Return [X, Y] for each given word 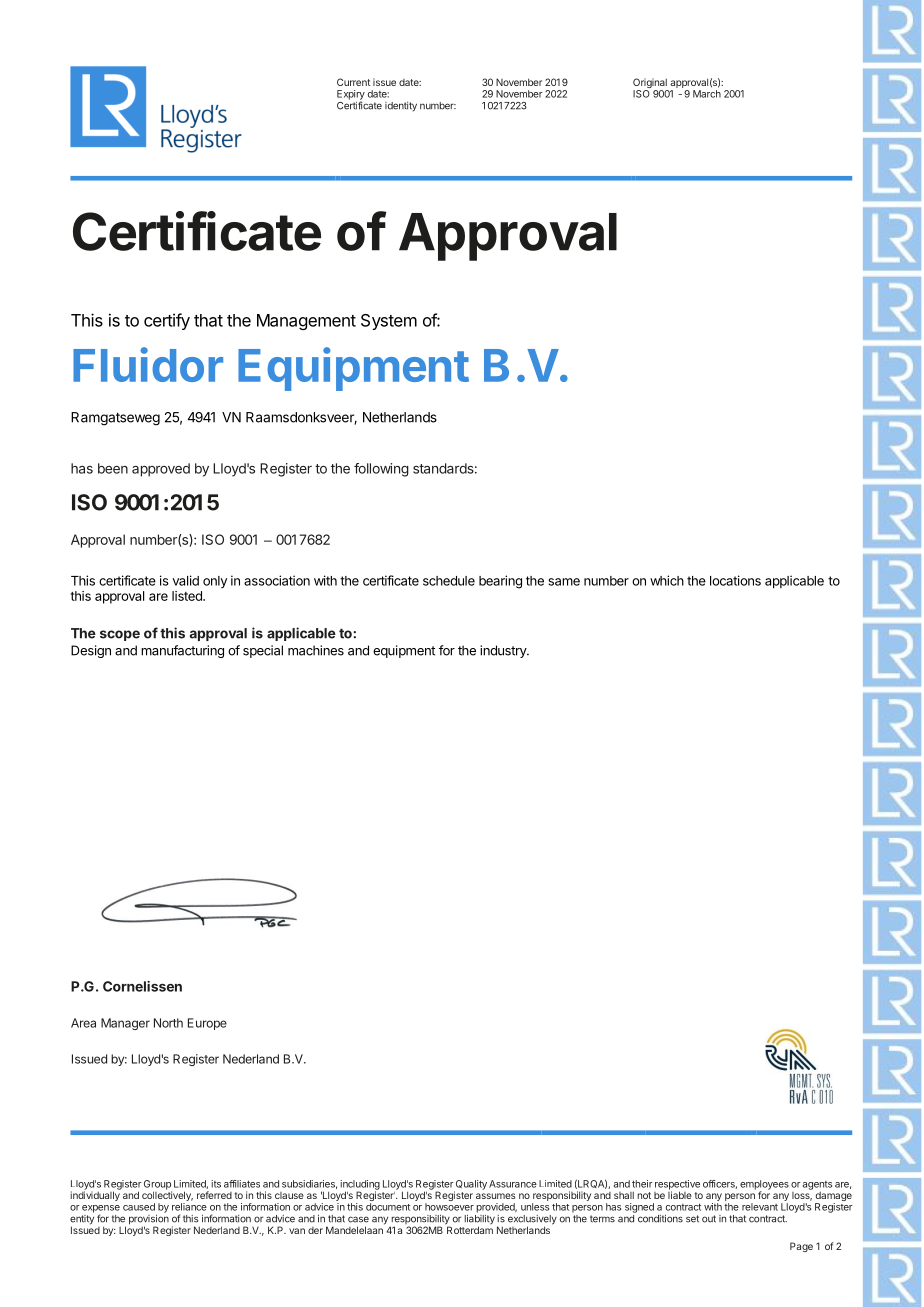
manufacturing [182, 651]
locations [735, 580]
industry [504, 651]
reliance [189, 1207]
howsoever [449, 1207]
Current [353, 82]
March [707, 94]
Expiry [351, 96]
